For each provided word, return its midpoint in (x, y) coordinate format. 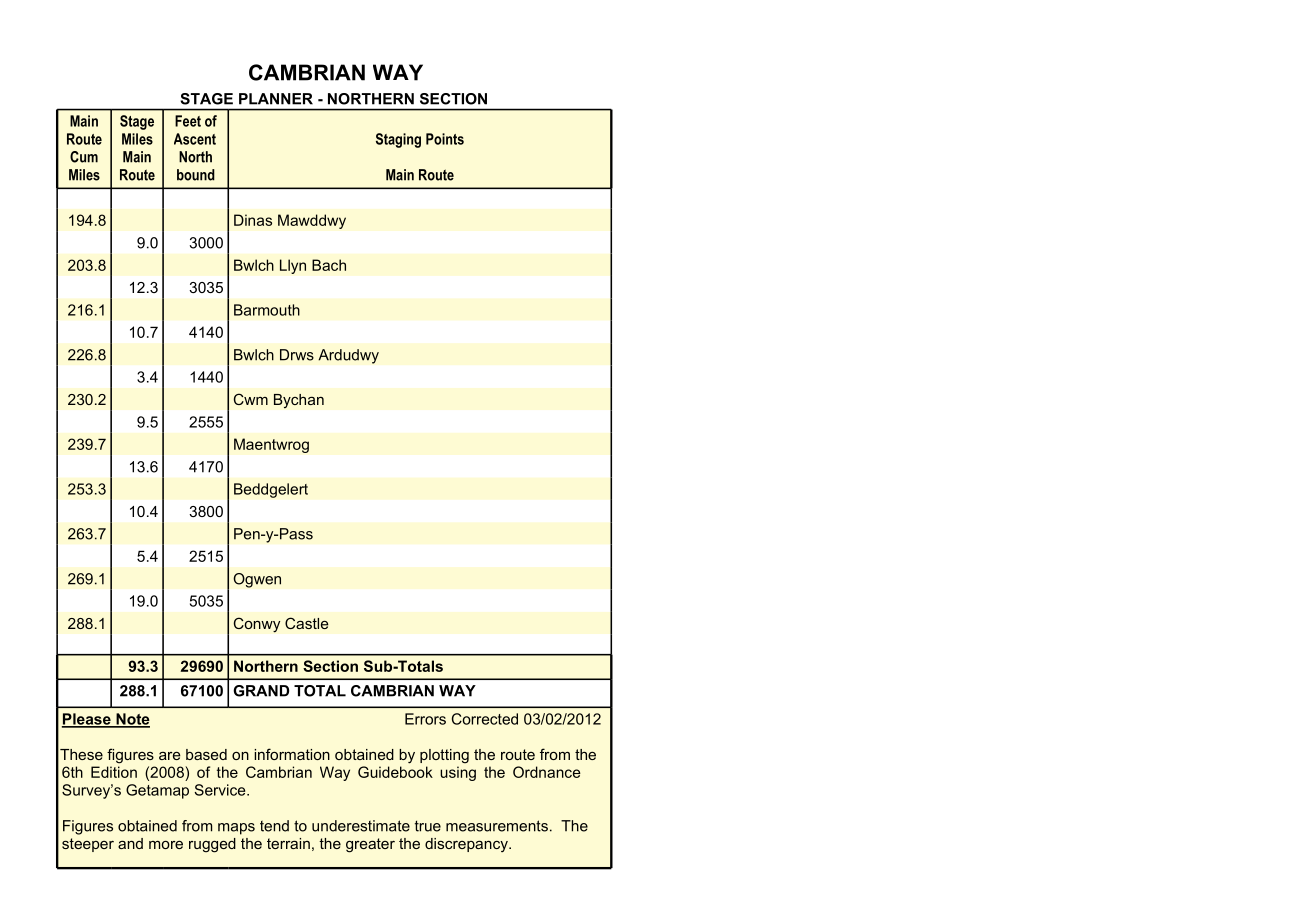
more (166, 844)
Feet (188, 121)
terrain (288, 843)
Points (445, 139)
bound (196, 175)
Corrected (485, 719)
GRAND (261, 691)
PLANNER (276, 99)
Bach (329, 265)
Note (132, 720)
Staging (398, 140)
